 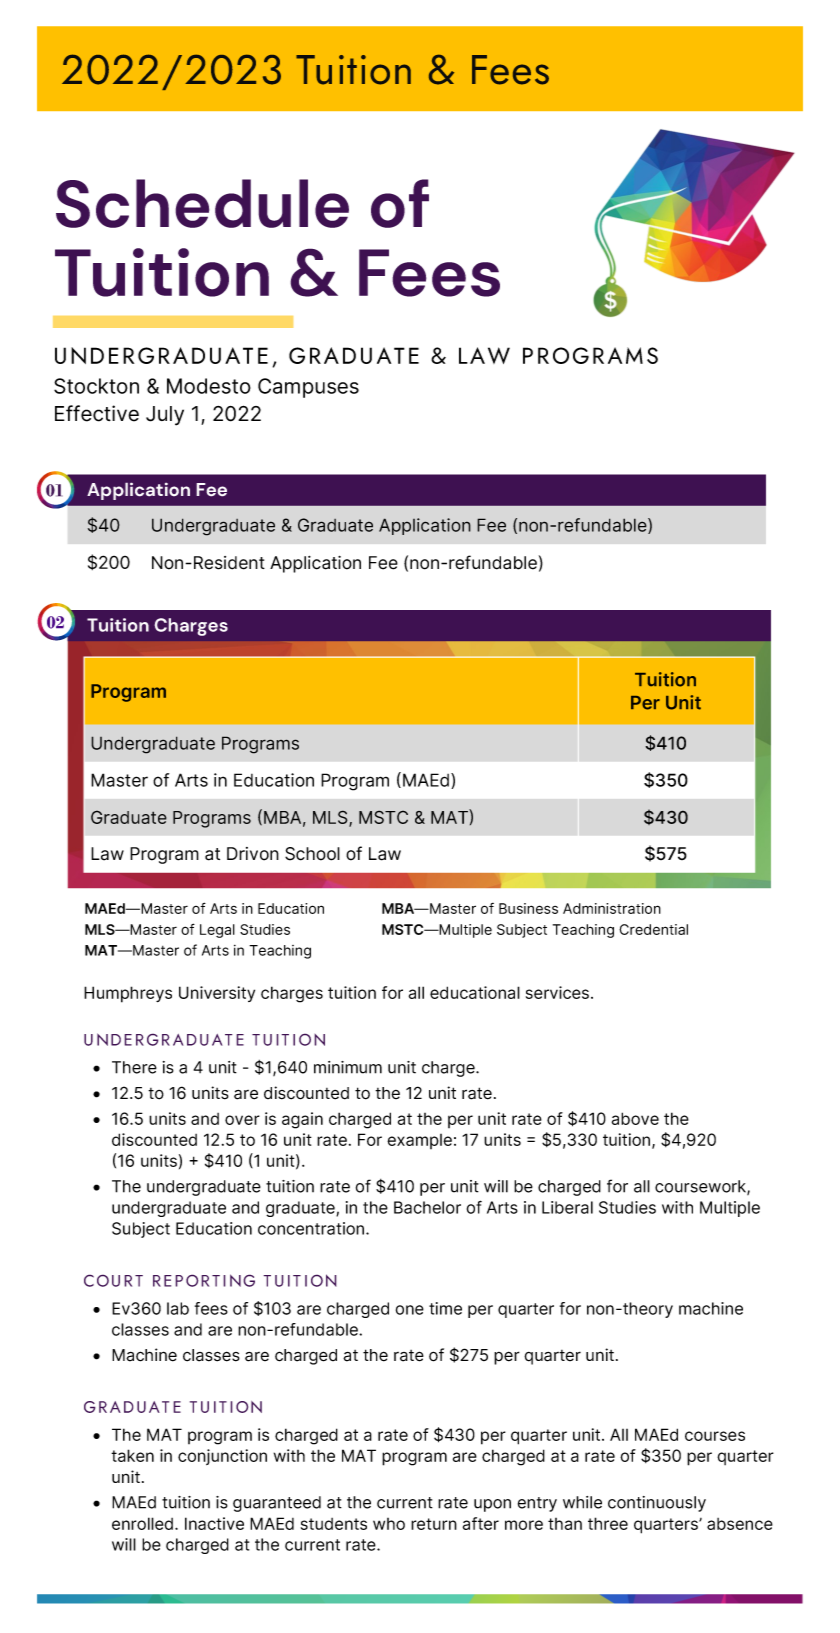 I want to click on example, so click(x=419, y=1141).
